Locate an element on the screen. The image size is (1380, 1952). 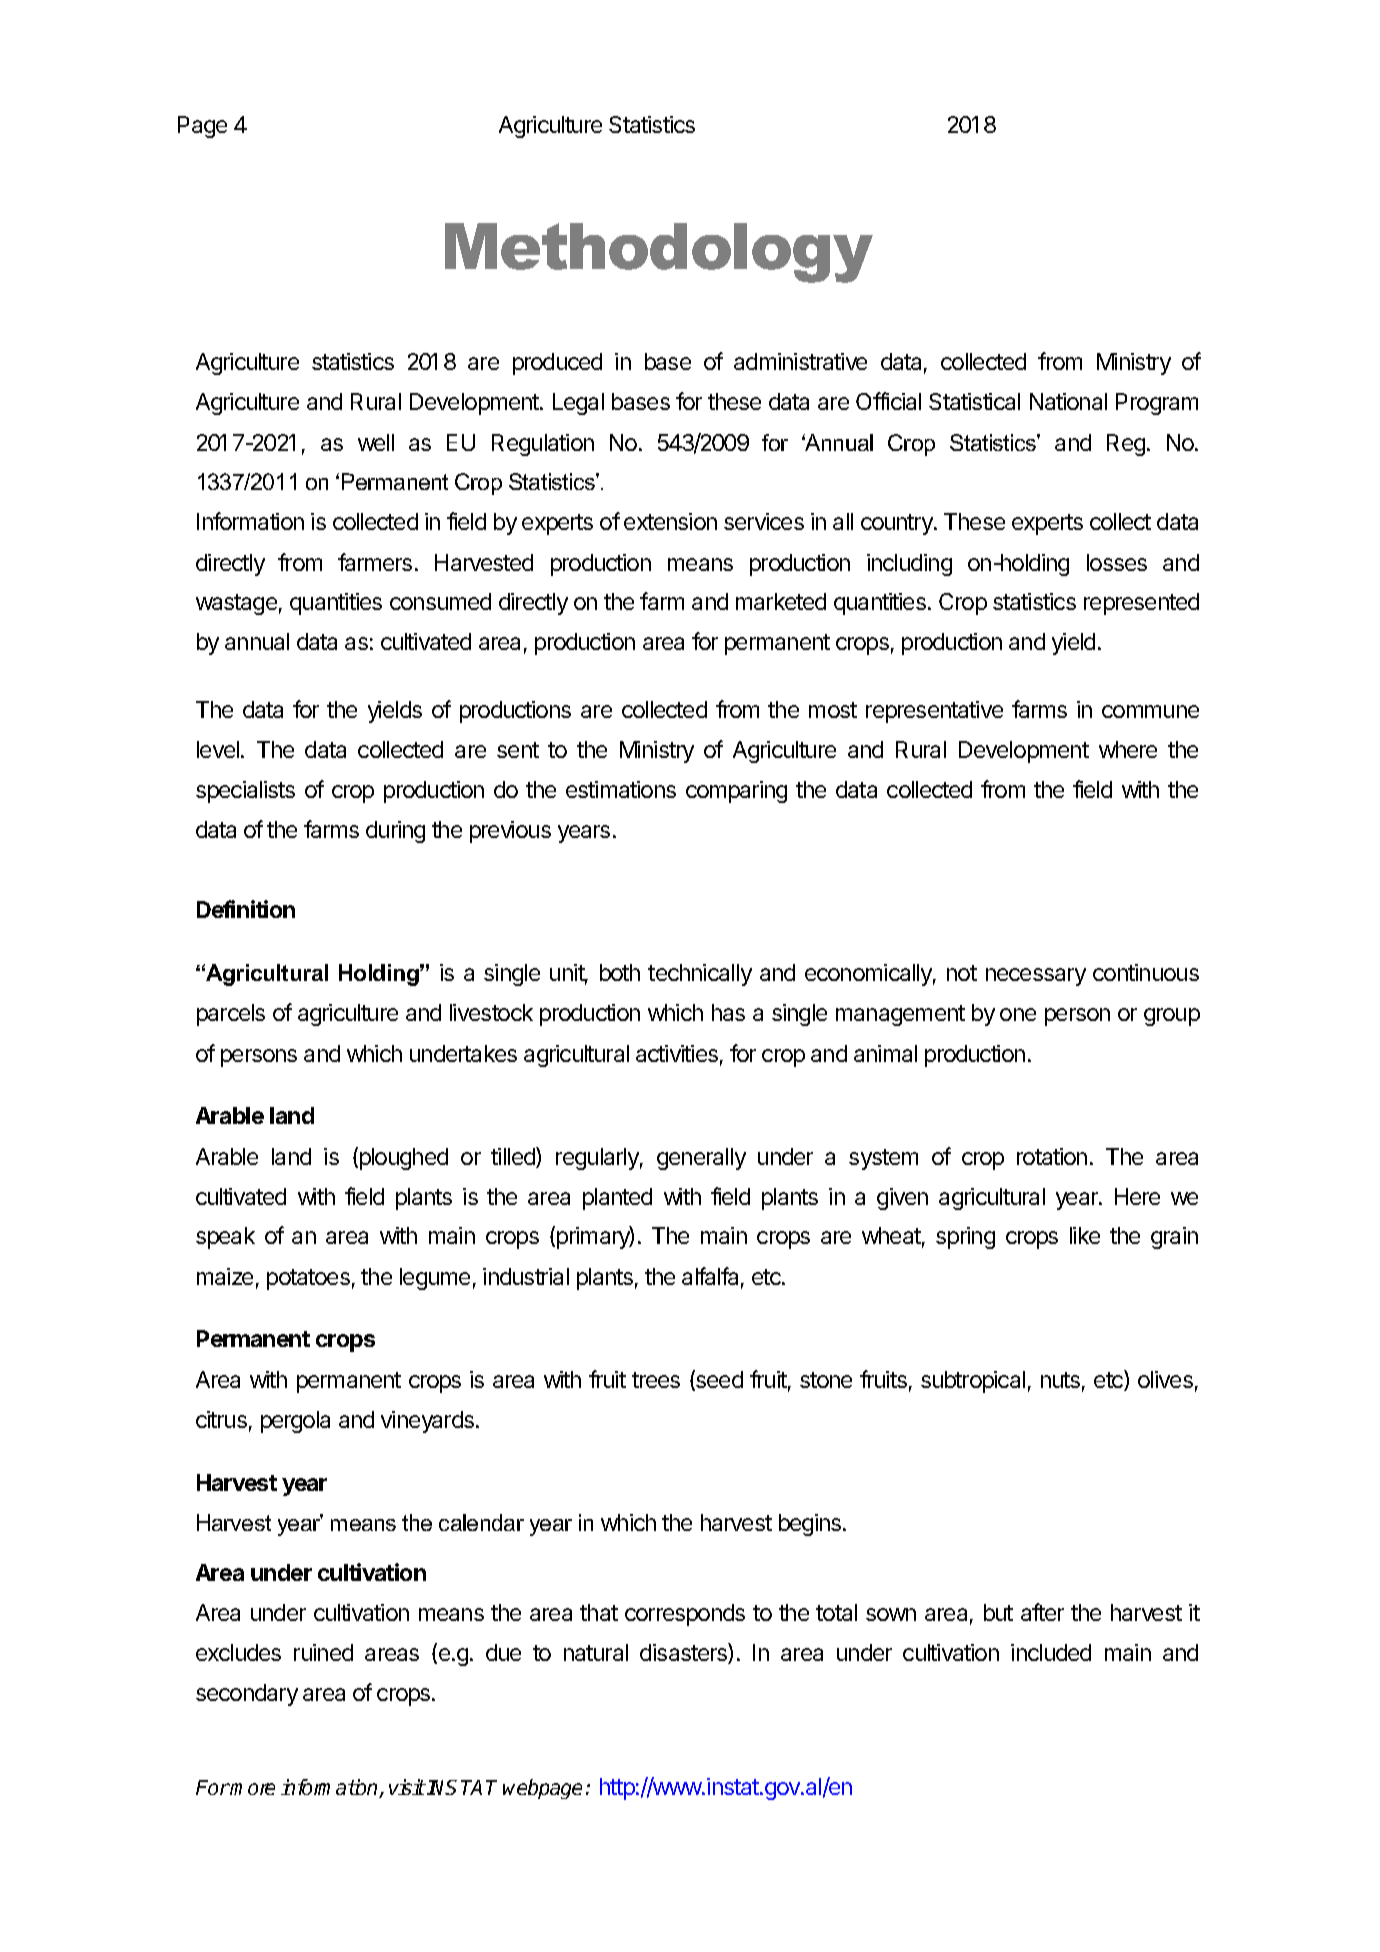
Methodology is located at coordinates (659, 253).
